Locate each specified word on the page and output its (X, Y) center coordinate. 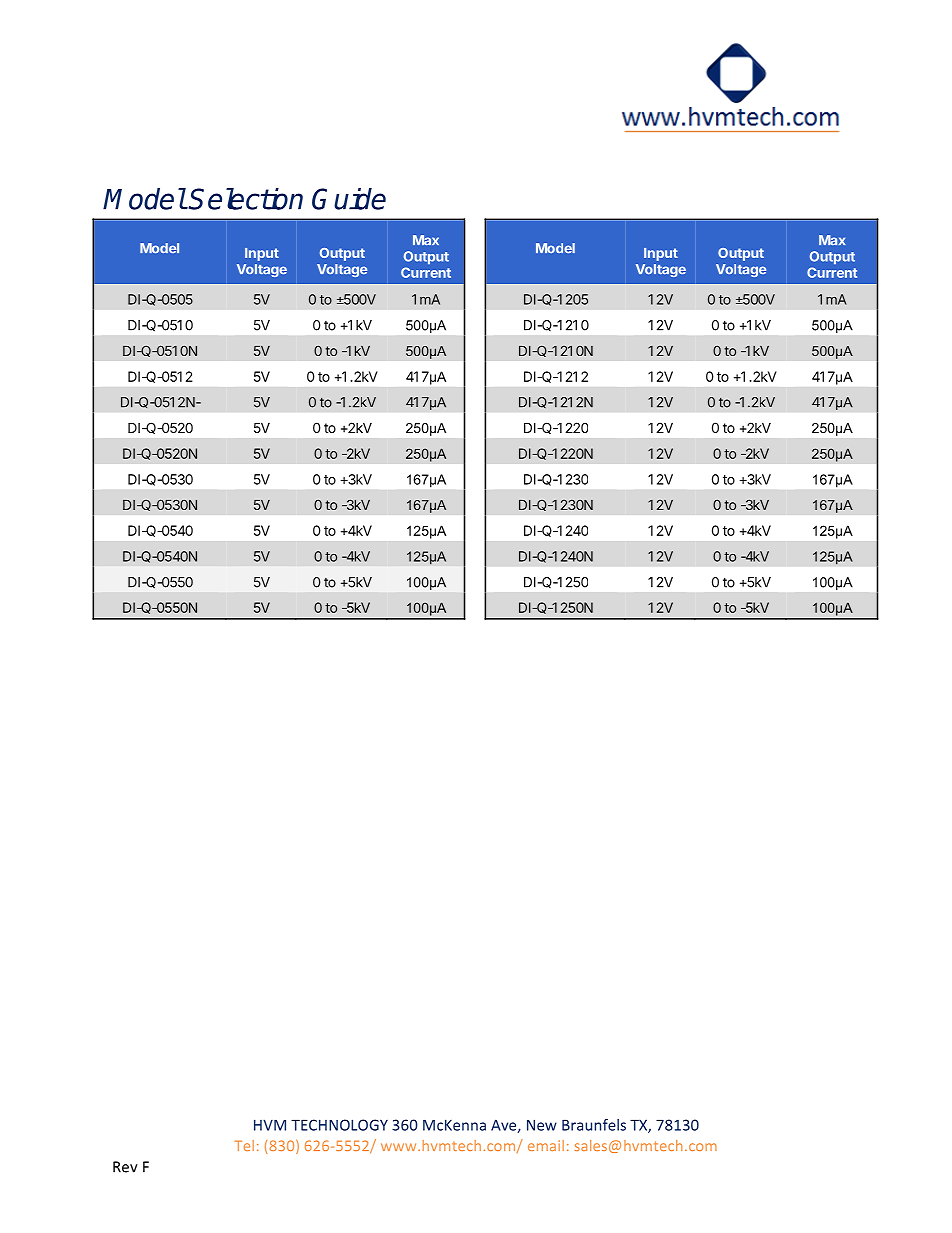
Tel (244, 1145)
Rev (125, 1167)
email (546, 1145)
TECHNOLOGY (339, 1125)
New (542, 1125)
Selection (245, 199)
